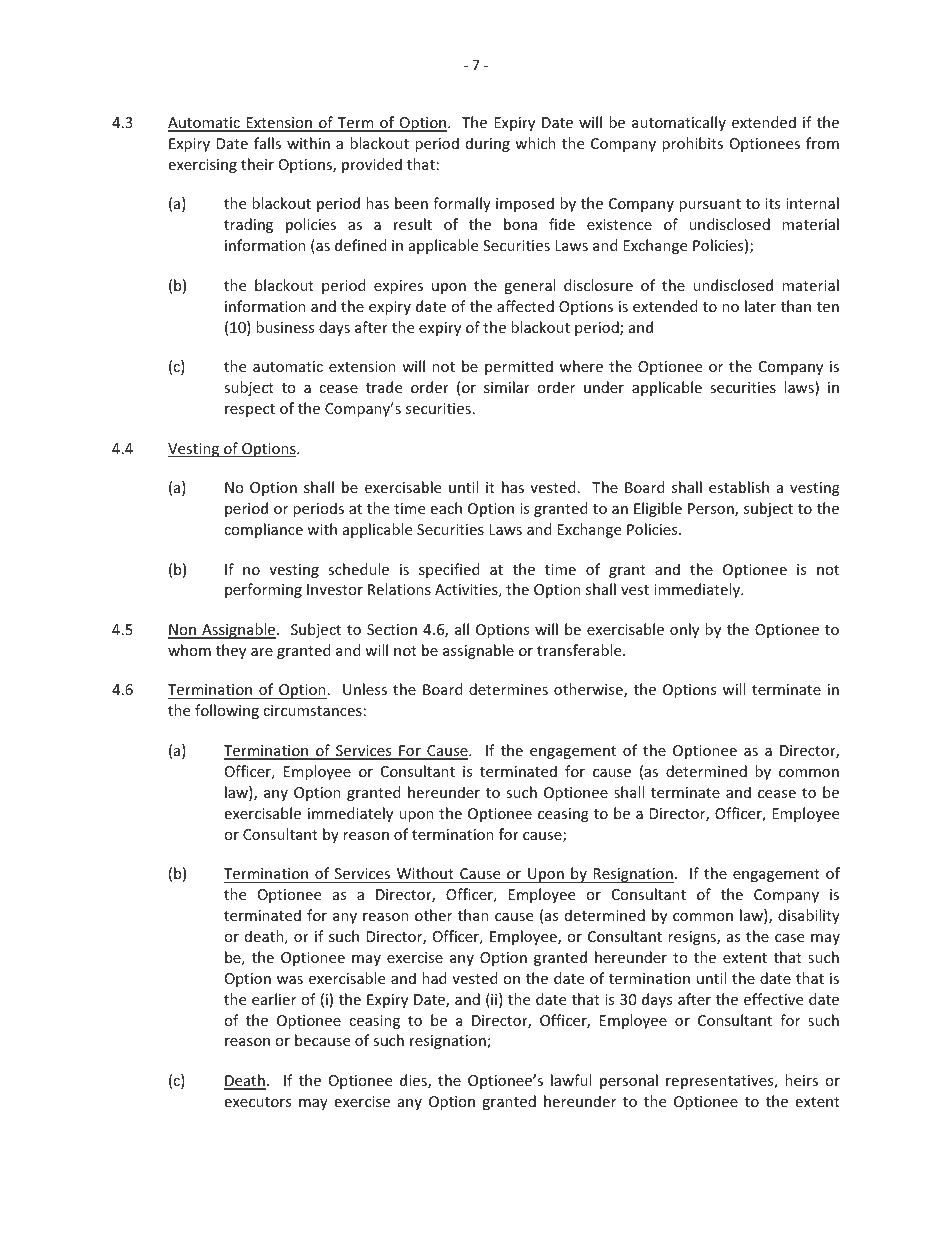 The width and height of the screenshot is (952, 1233). What do you see at coordinates (258, 1102) in the screenshot?
I see `executors` at bounding box center [258, 1102].
